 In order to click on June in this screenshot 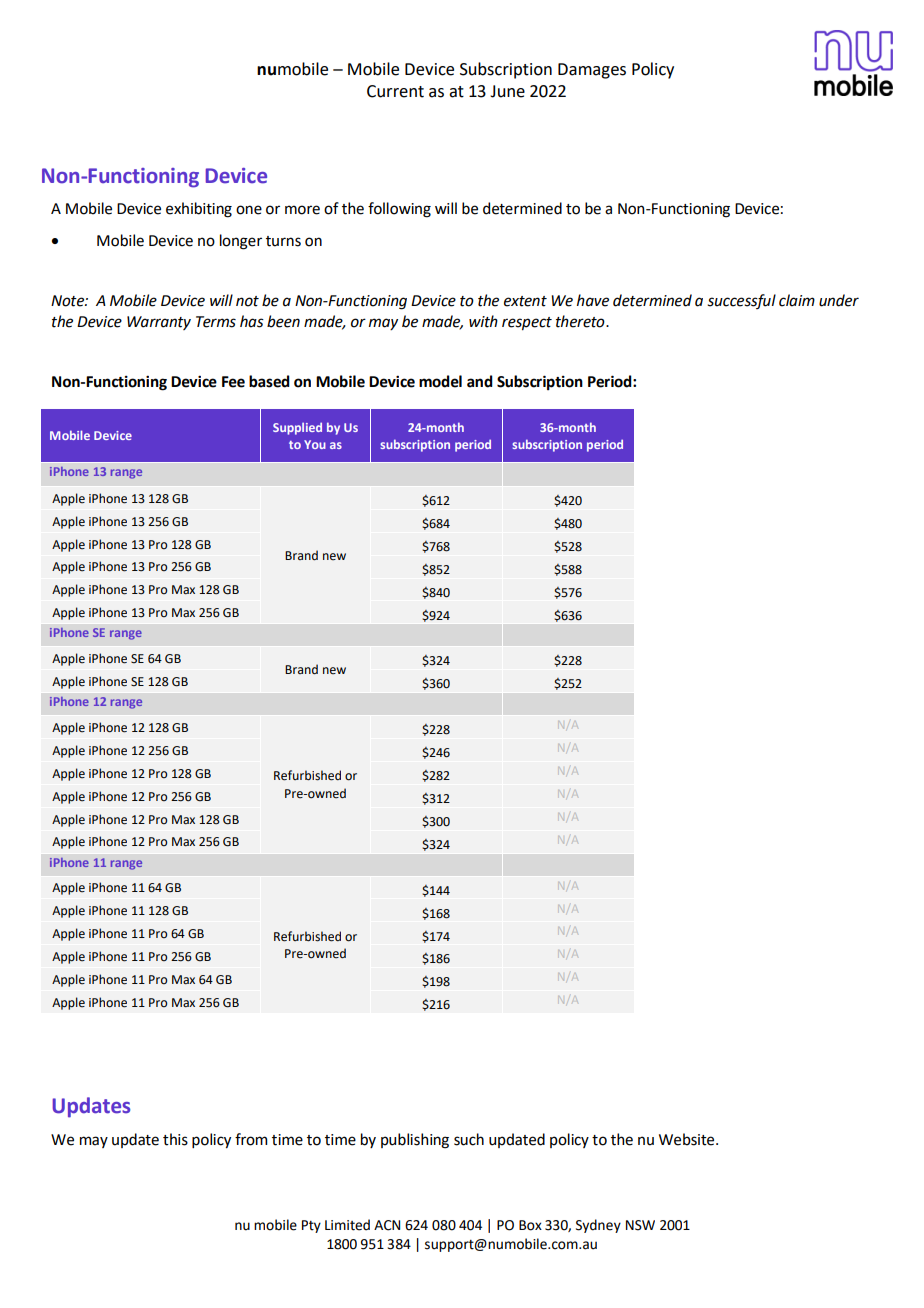, I will do `click(507, 91)`.
